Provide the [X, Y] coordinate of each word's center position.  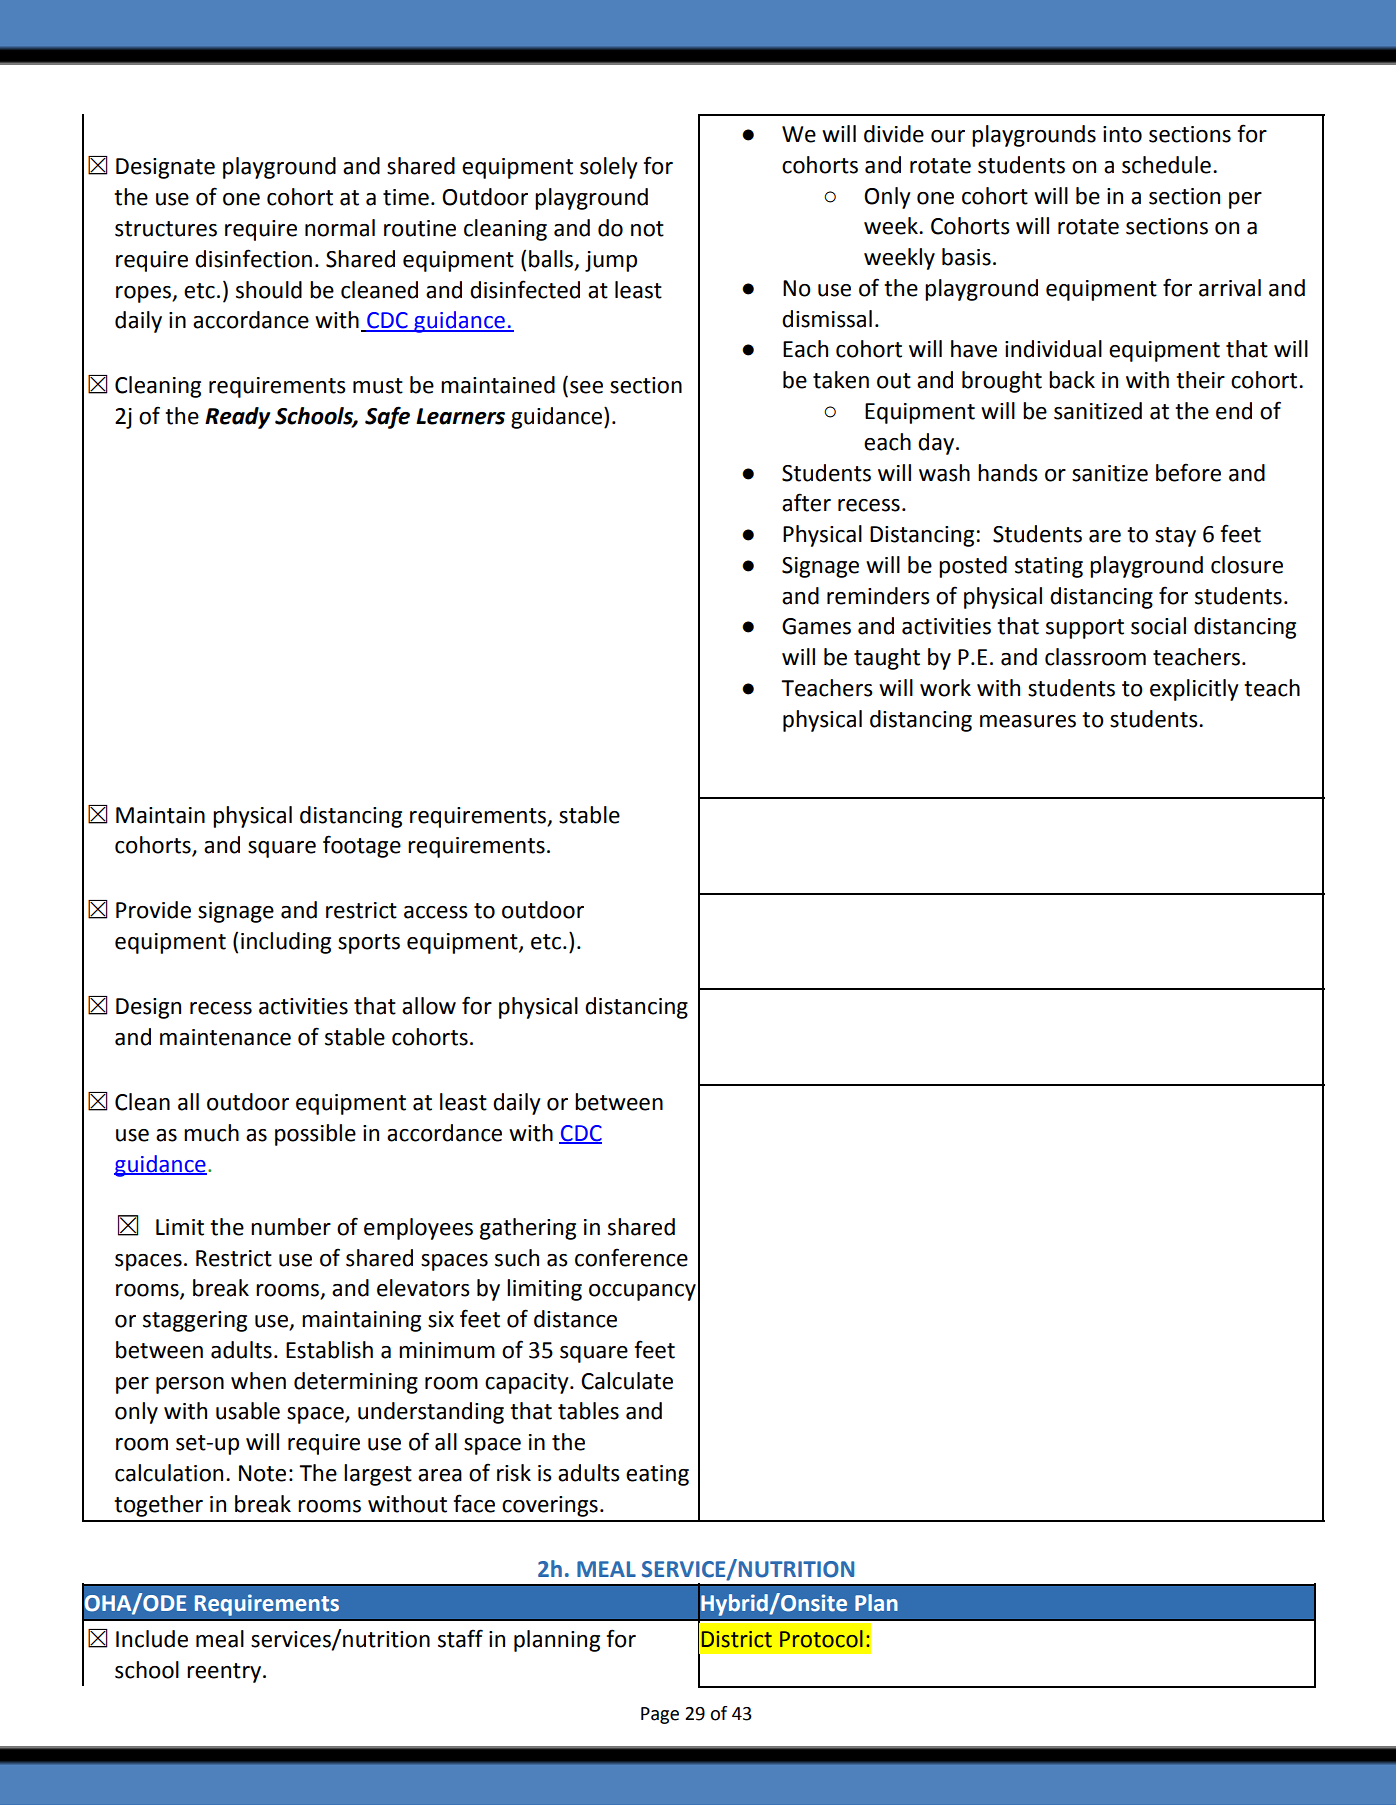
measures [1028, 721]
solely [609, 168]
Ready [237, 418]
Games [816, 626]
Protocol [821, 1639]
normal [340, 228]
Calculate [627, 1381]
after [806, 502]
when [258, 1381]
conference [631, 1257]
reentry [224, 1673]
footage [362, 846]
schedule [1166, 165]
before [1188, 472]
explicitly [1194, 690]
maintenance [225, 1037]
